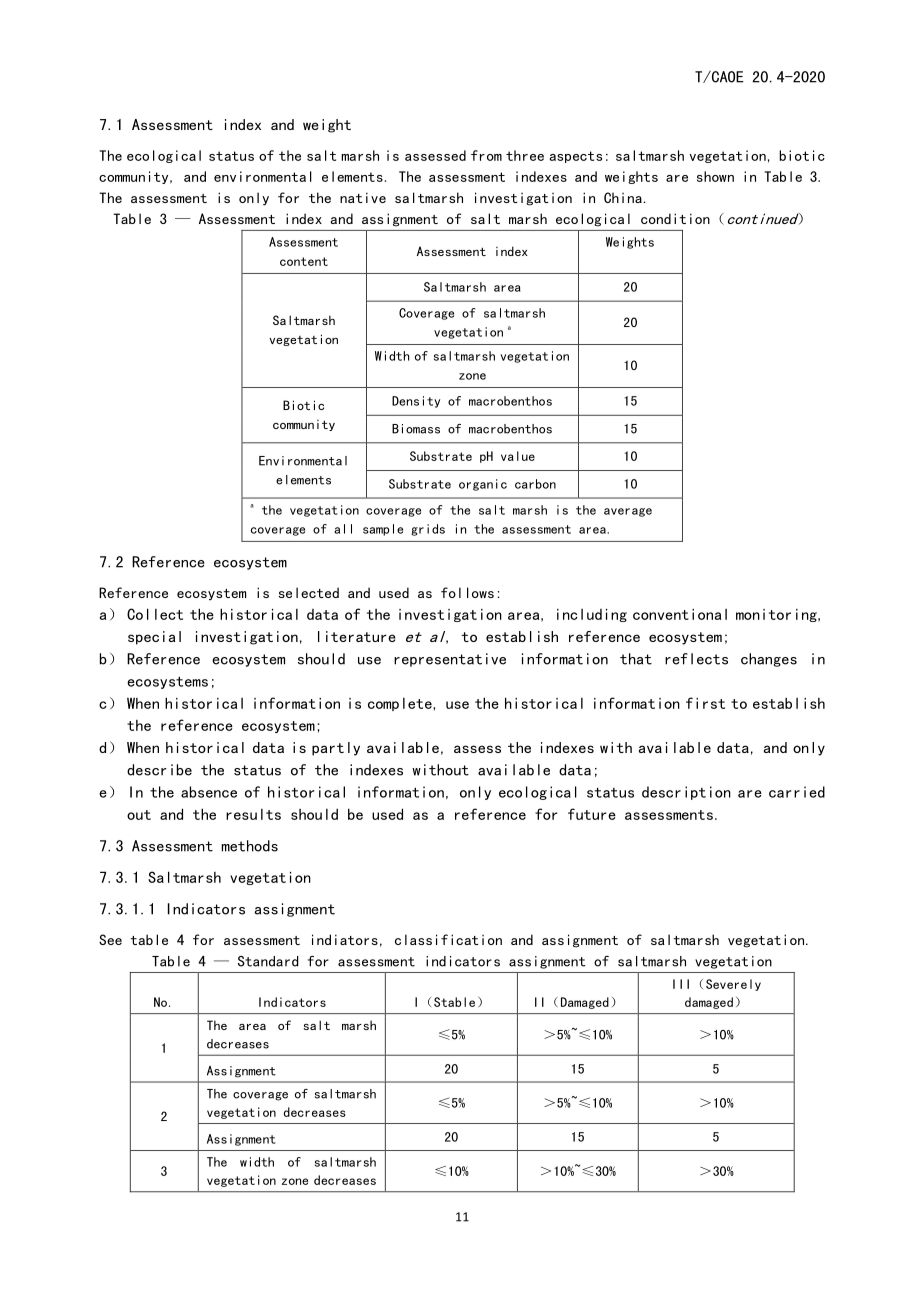 The height and width of the screenshot is (1308, 924). Describe the element at coordinates (336, 749) in the screenshot. I see `partly` at that location.
